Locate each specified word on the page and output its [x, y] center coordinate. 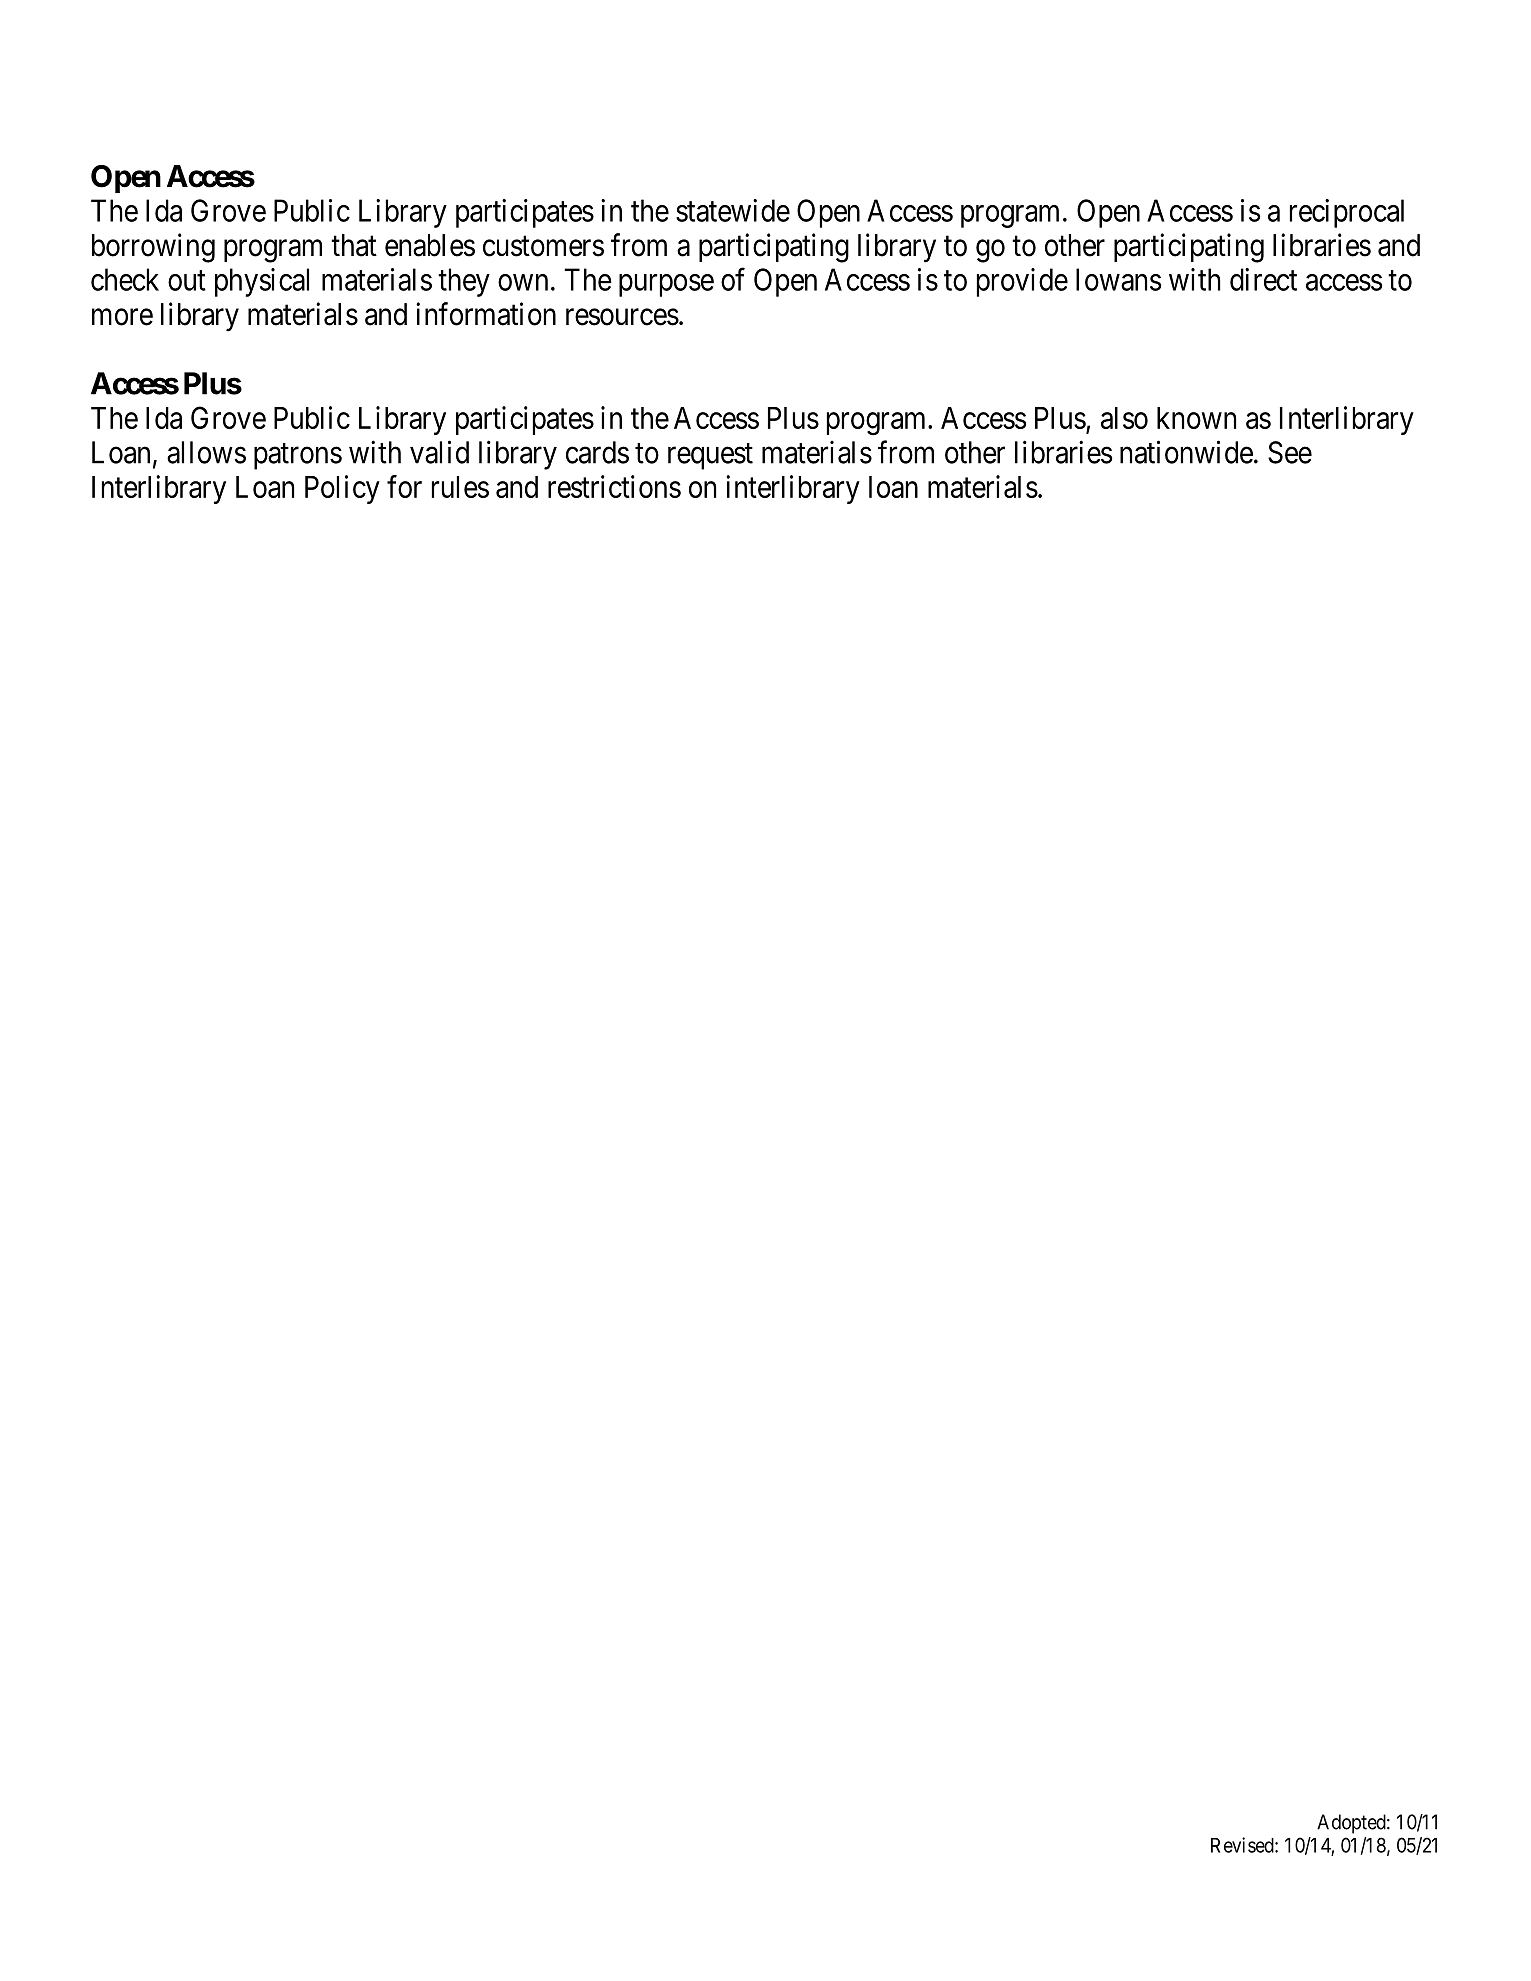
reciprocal [1347, 213]
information [486, 314]
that [354, 245]
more [122, 317]
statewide [733, 210]
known [1196, 418]
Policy [342, 489]
